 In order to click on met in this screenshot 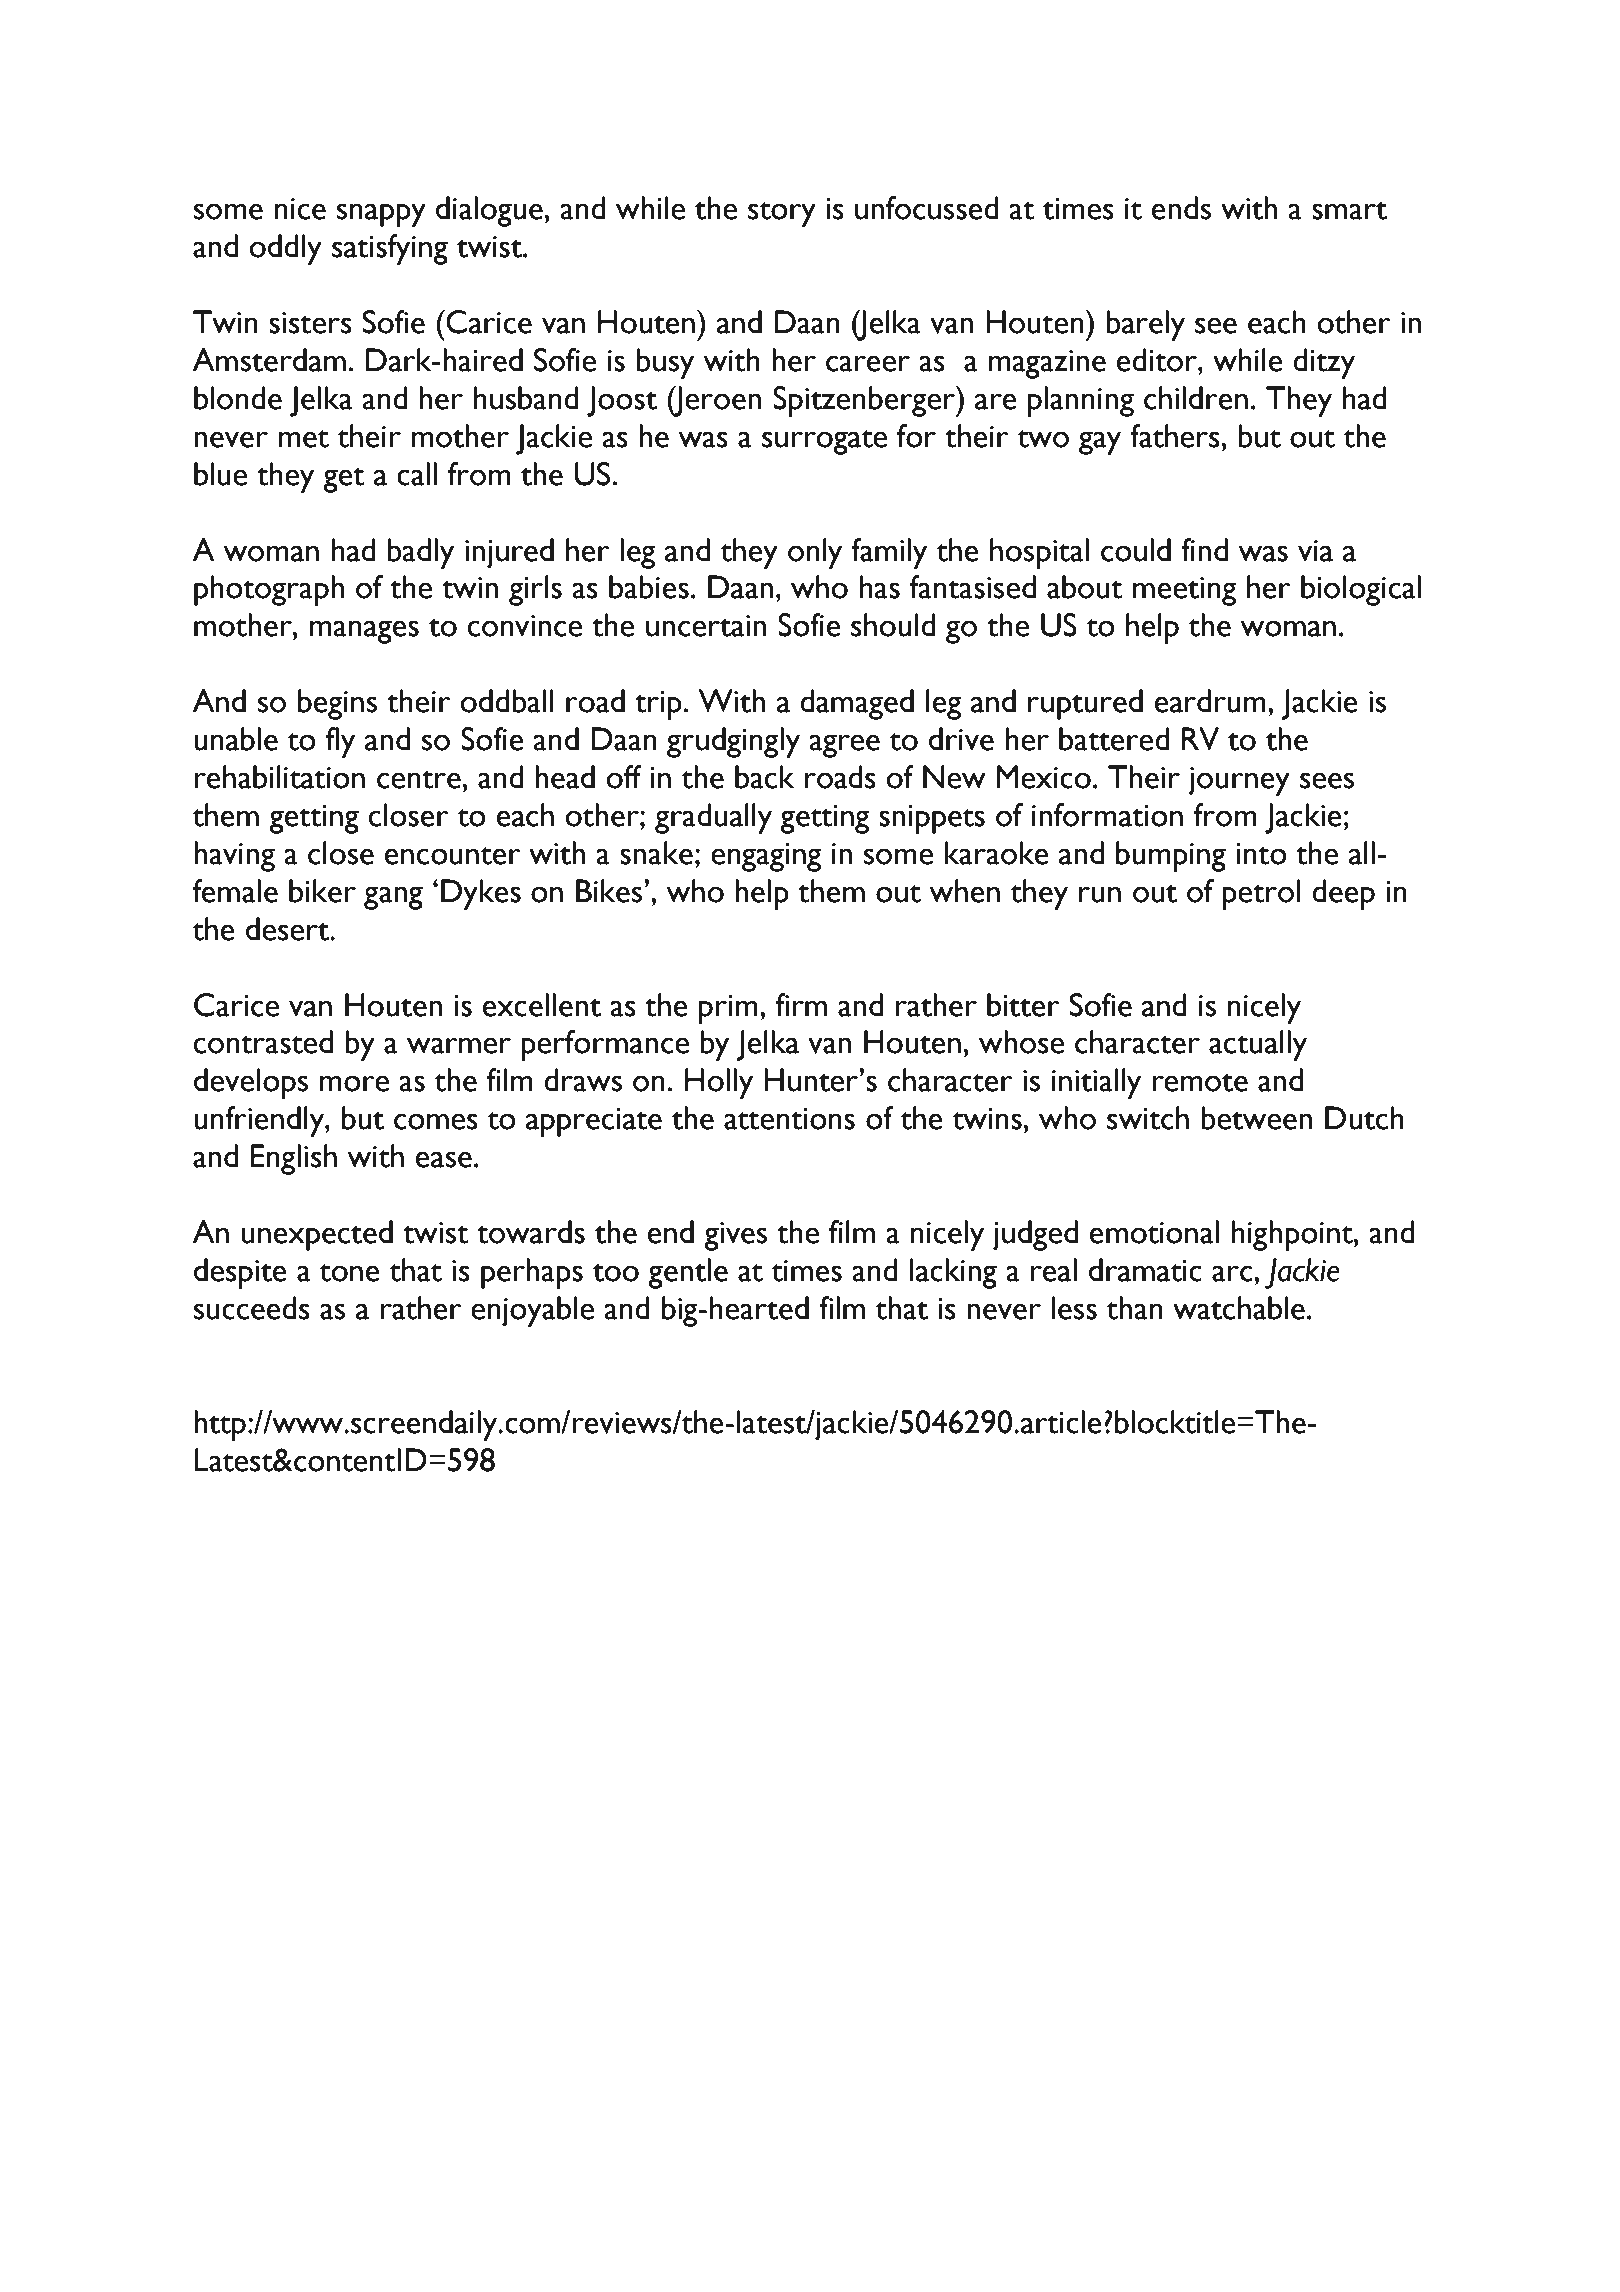, I will do `click(303, 438)`.
